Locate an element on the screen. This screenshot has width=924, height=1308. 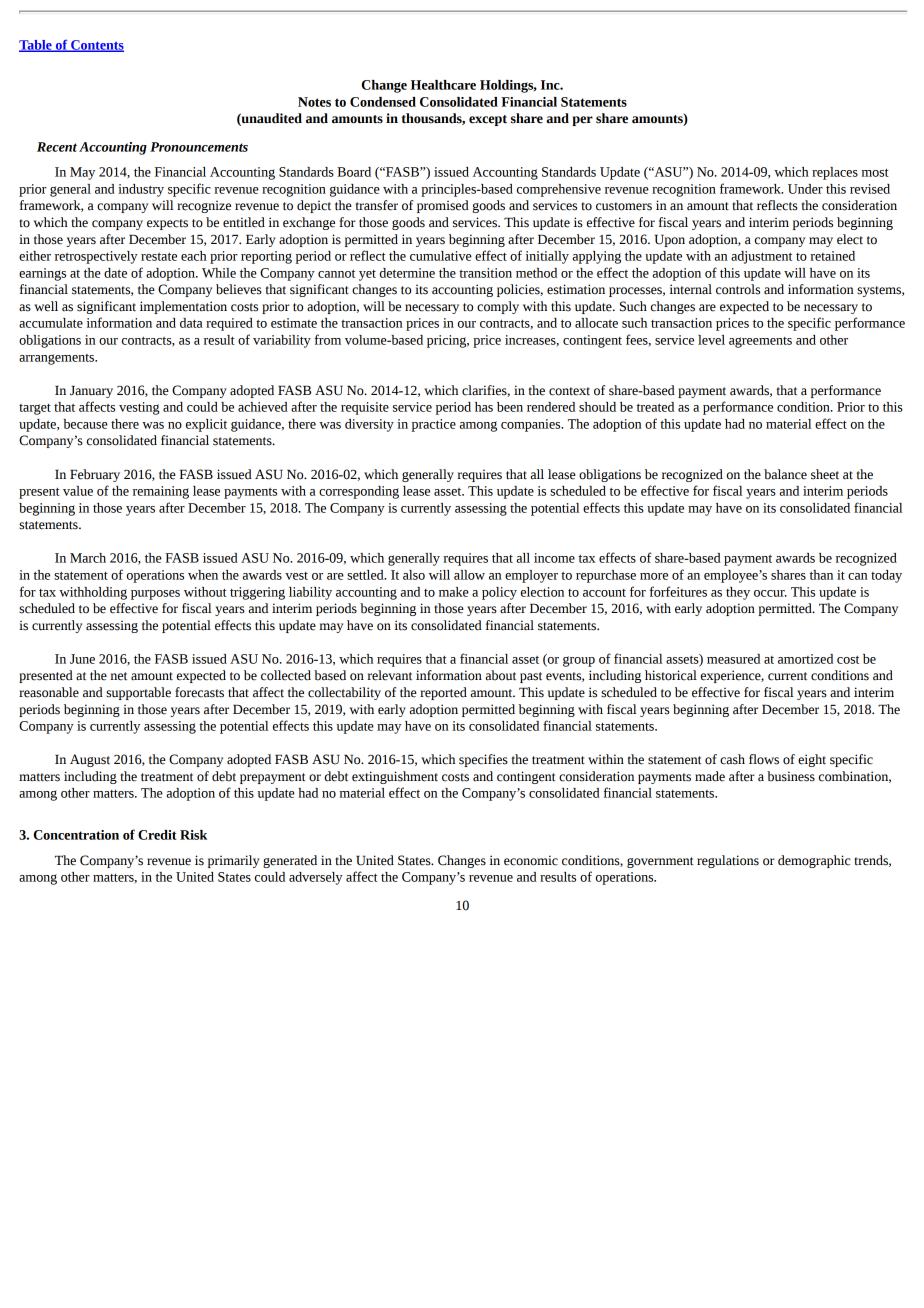
practice is located at coordinates (434, 425).
